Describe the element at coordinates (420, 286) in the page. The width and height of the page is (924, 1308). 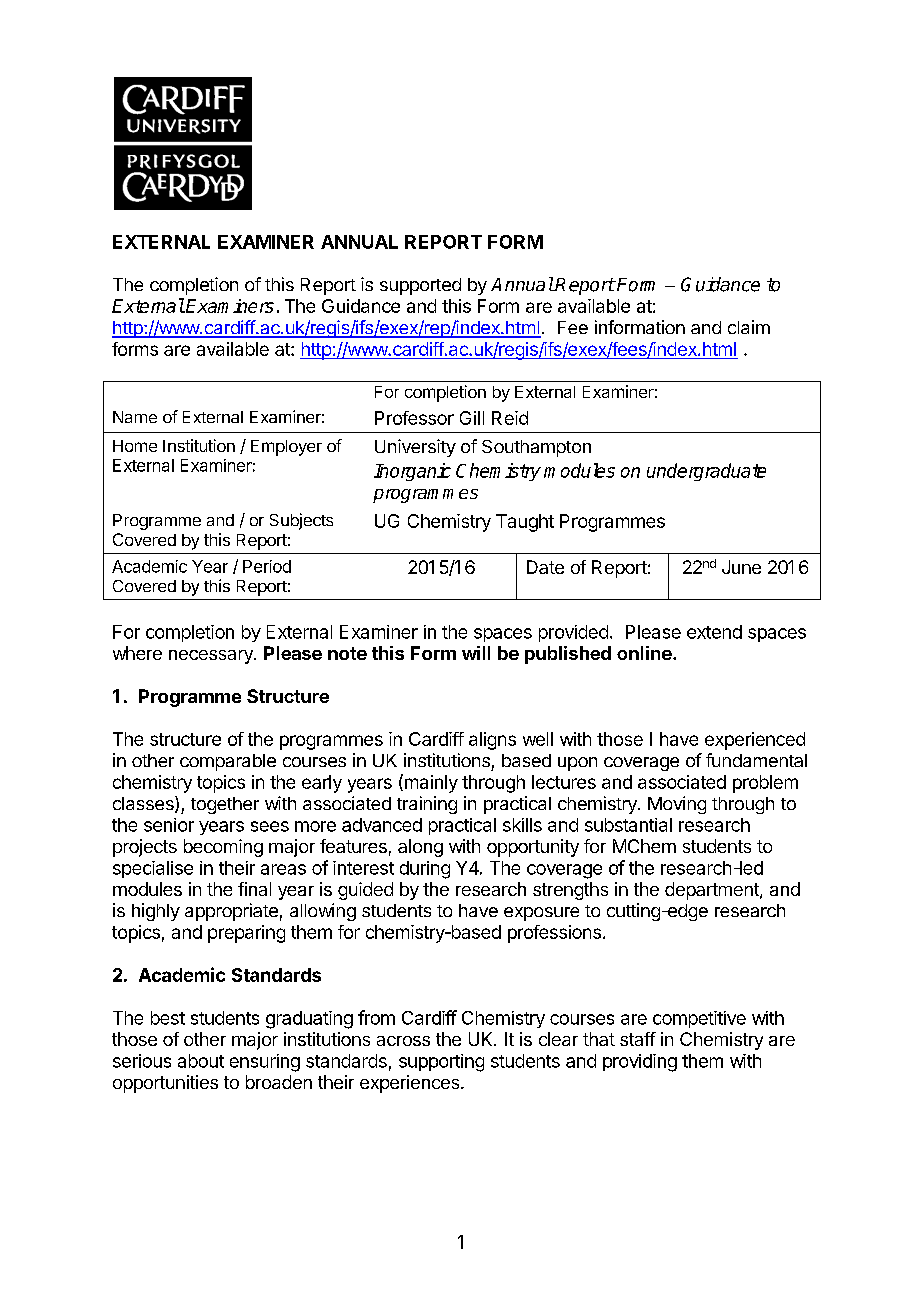
I see `supported` at that location.
